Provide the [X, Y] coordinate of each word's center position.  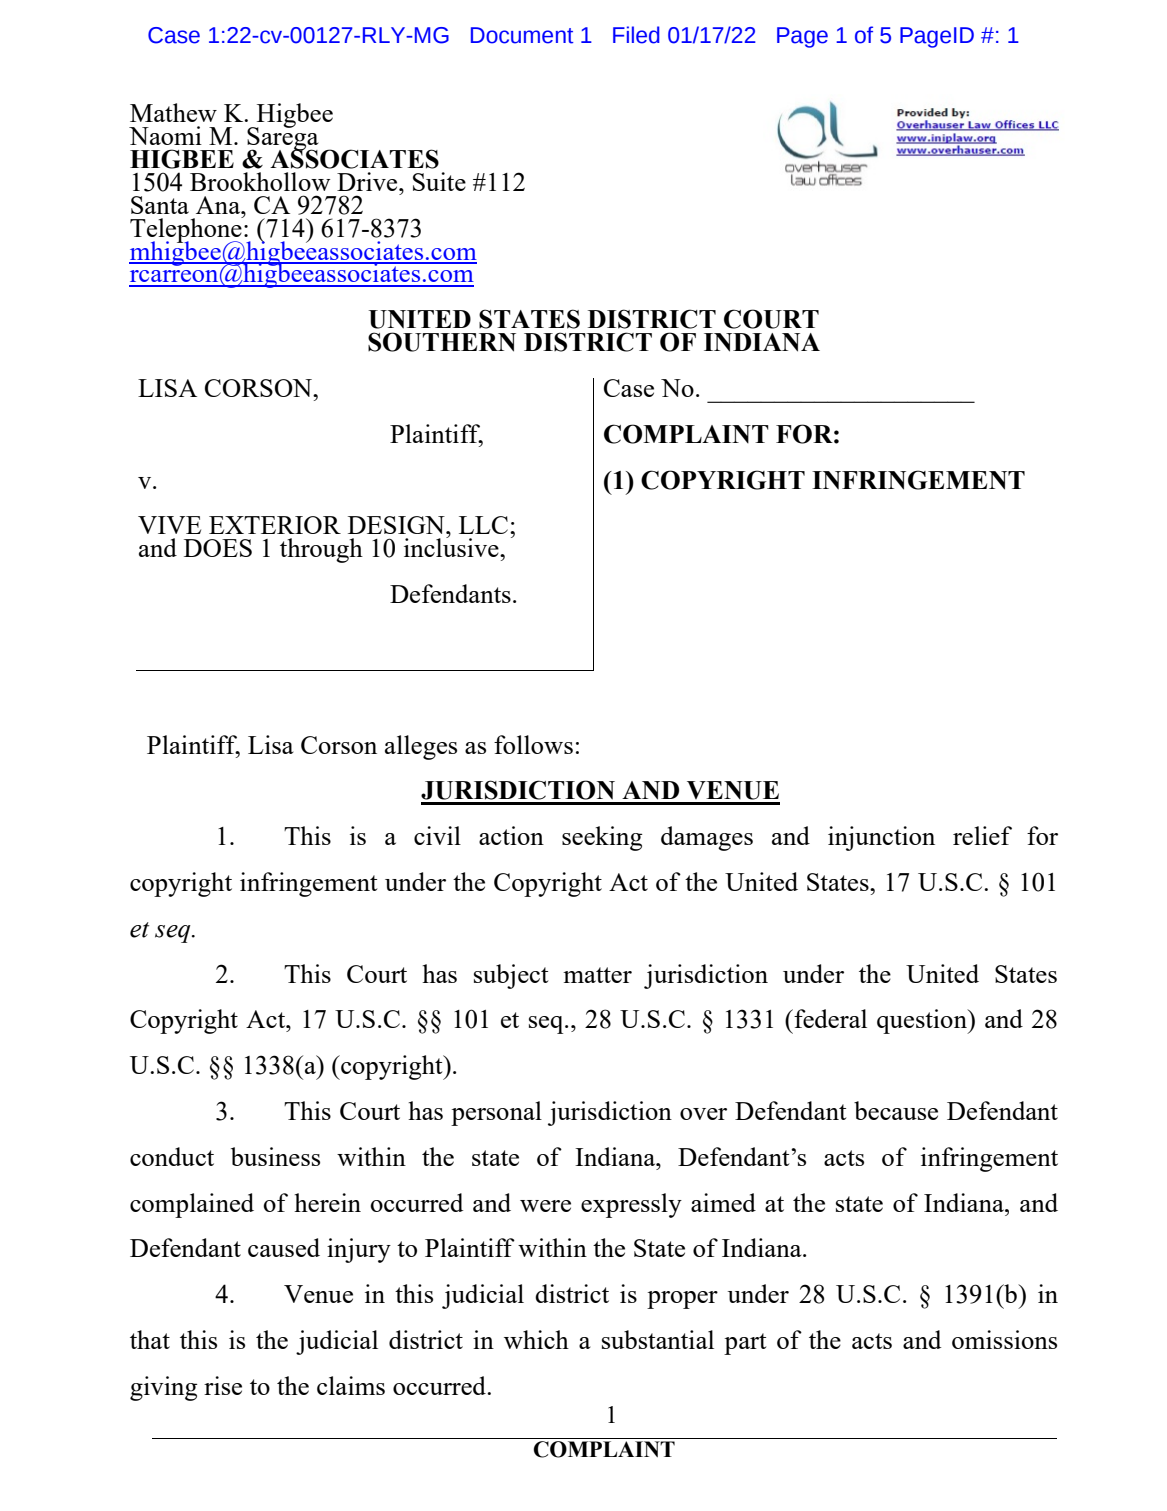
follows [533, 744]
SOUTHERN [442, 342]
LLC [483, 525]
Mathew [173, 112]
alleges [421, 747]
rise [223, 1385]
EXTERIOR [275, 525]
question [923, 1021]
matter [597, 975]
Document [522, 35]
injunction [881, 838]
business [275, 1156]
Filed [636, 35]
